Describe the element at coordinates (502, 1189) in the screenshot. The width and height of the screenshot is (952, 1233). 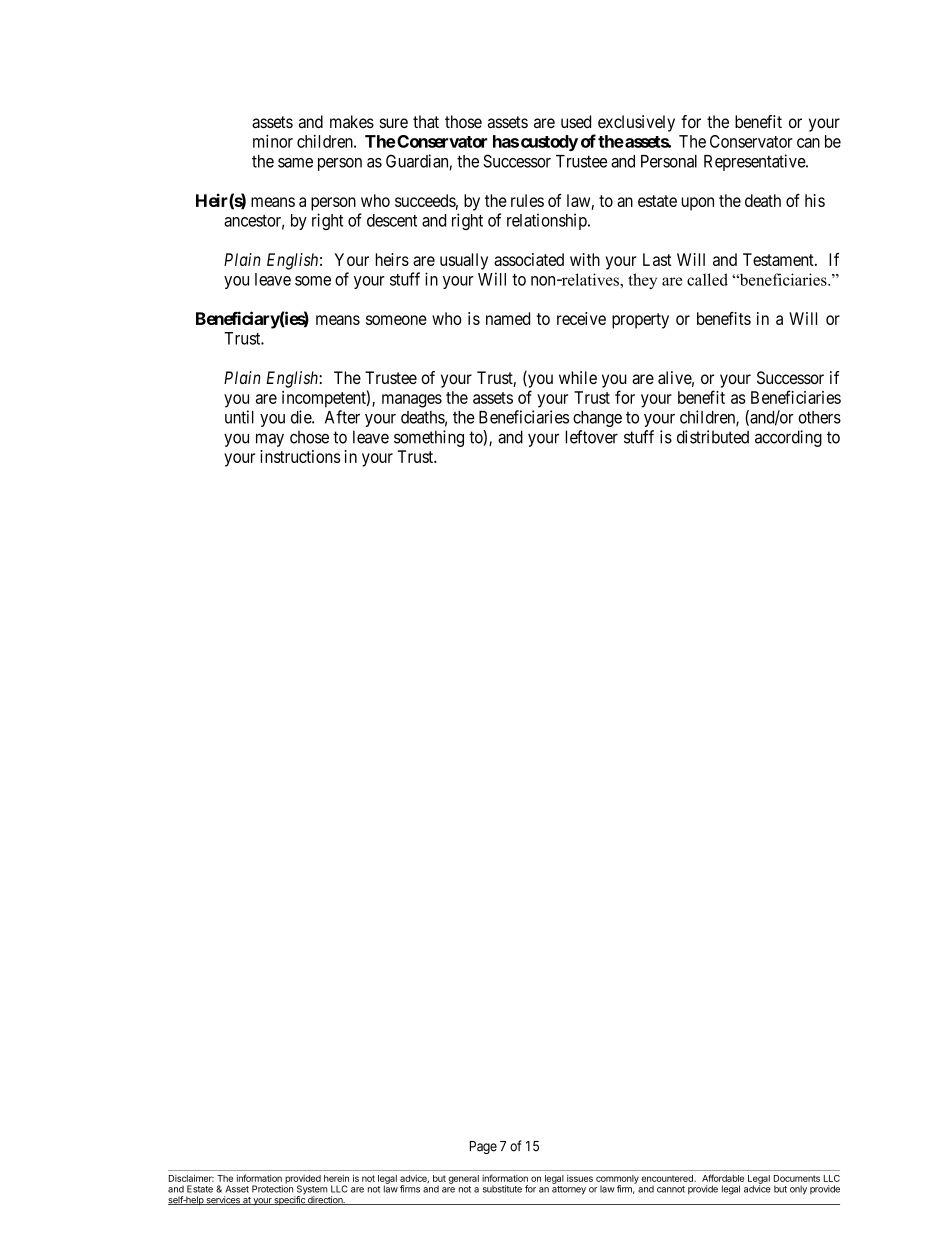
I see `substitute` at that location.
